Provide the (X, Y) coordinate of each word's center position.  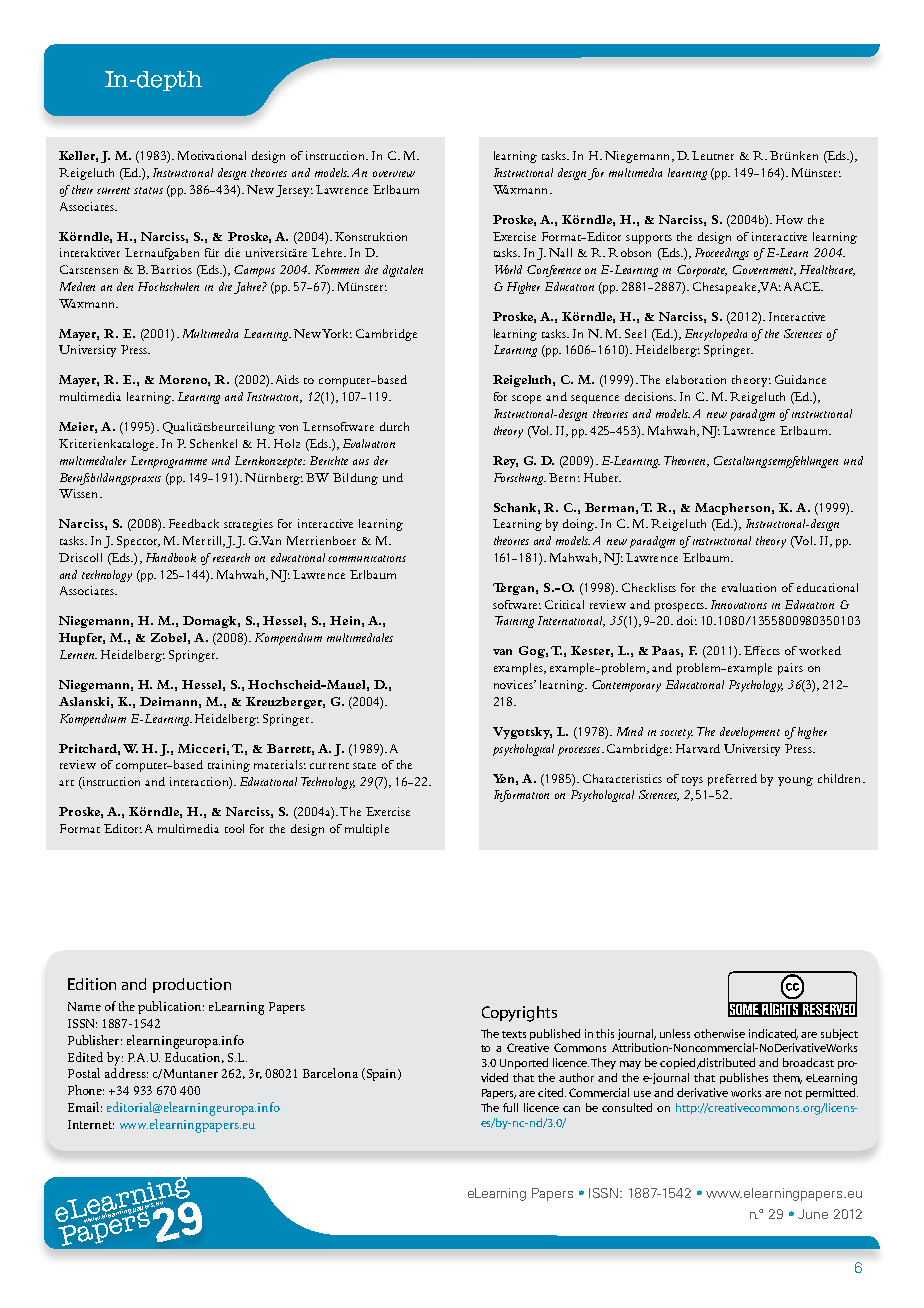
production (192, 985)
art (66, 783)
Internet (91, 1124)
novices (514, 684)
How (789, 219)
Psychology (756, 686)
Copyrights (519, 1014)
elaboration (696, 379)
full (510, 1107)
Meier (78, 427)
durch (394, 426)
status (148, 190)
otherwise (719, 1033)
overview (394, 174)
